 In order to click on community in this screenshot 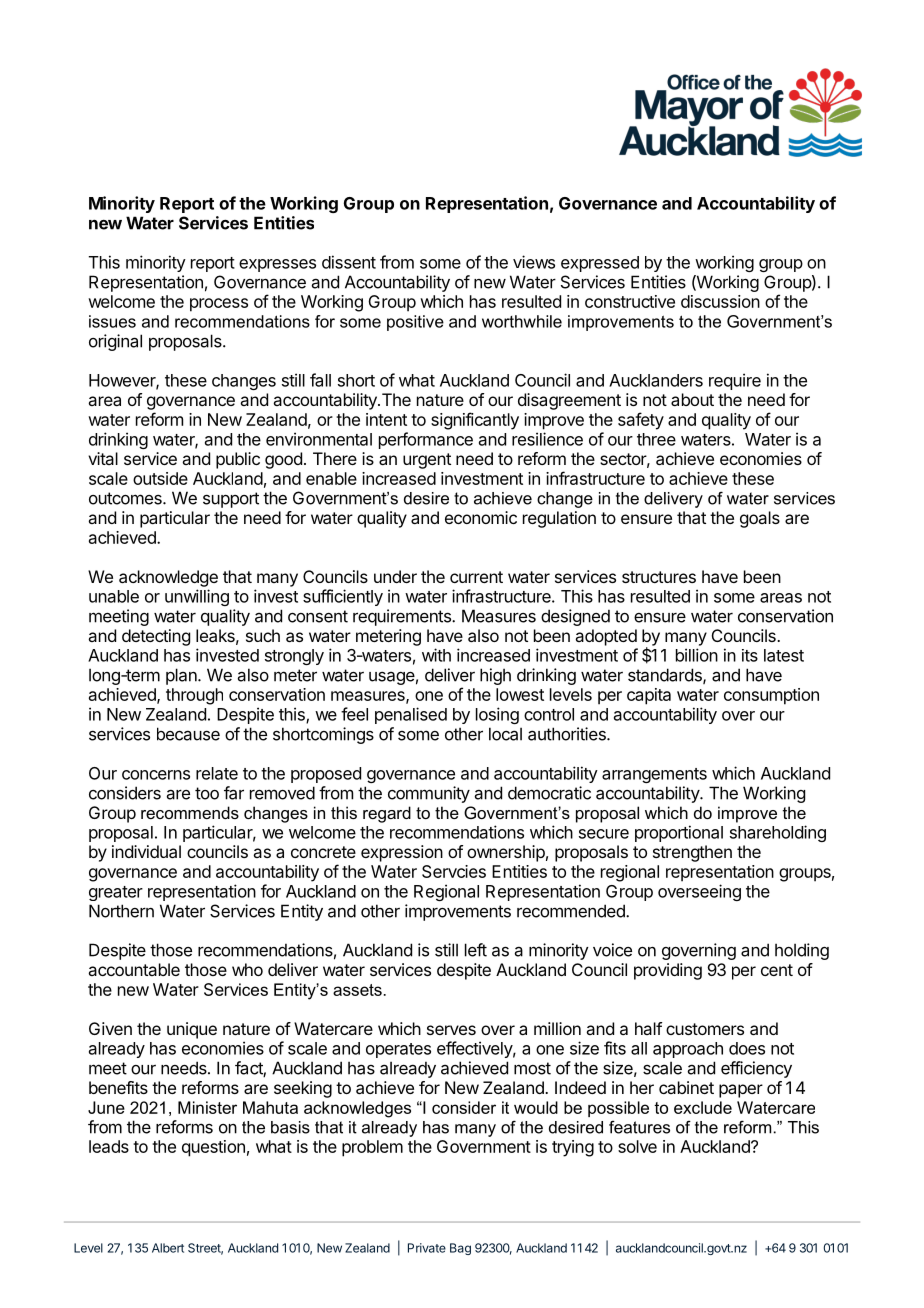, I will do `click(429, 794)`.
